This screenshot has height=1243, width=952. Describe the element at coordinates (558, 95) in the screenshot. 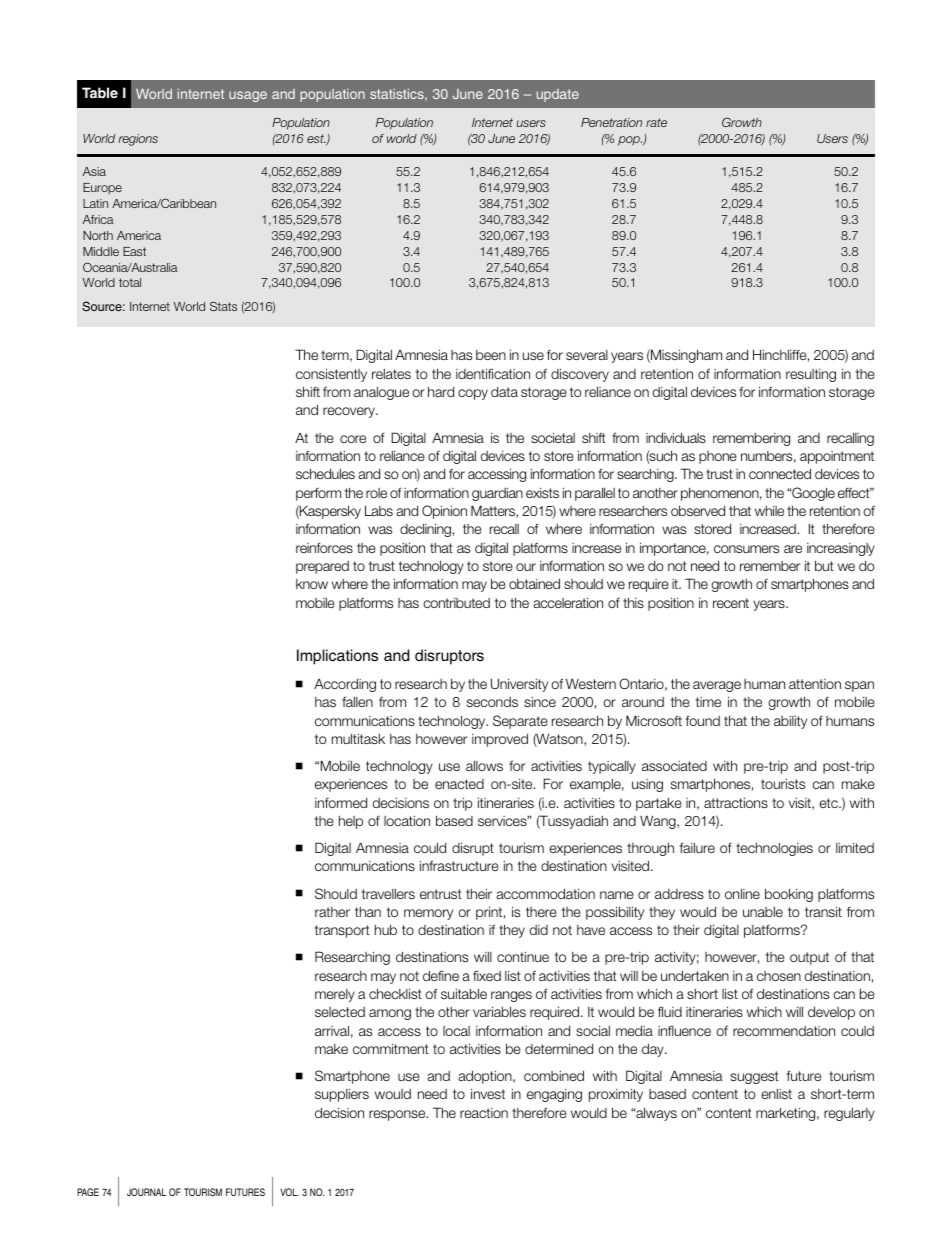

I see `update` at that location.
